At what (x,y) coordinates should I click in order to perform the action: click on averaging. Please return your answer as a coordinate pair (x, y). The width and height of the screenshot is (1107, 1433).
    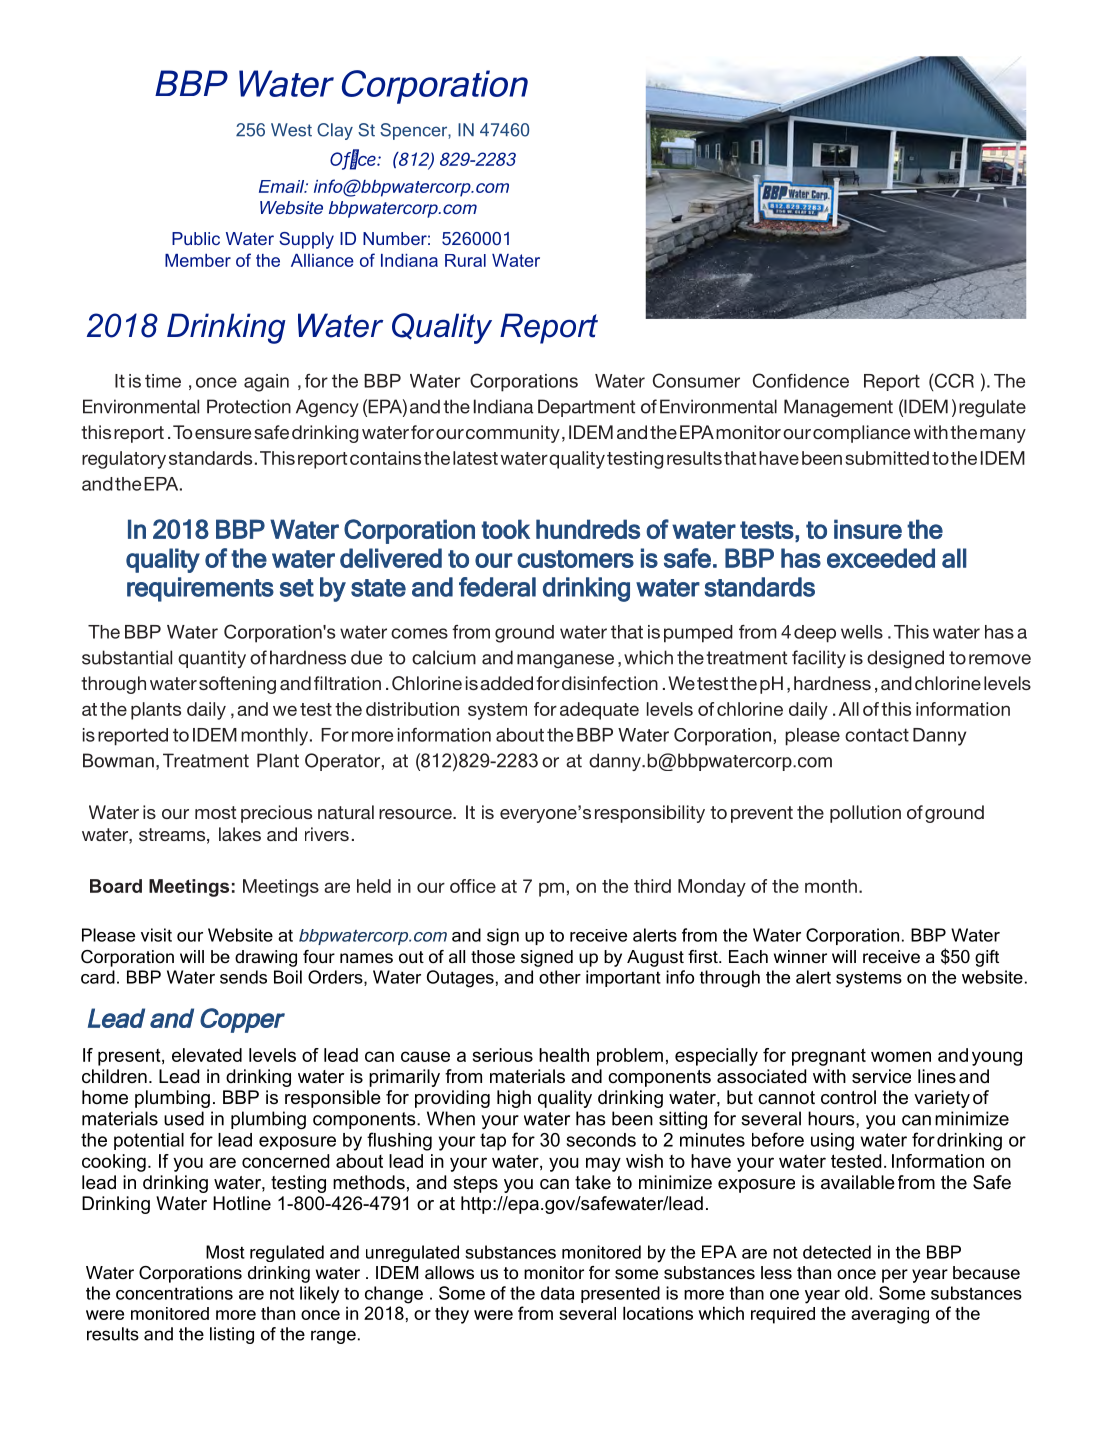
    Looking at the image, I should click on (890, 1315).
